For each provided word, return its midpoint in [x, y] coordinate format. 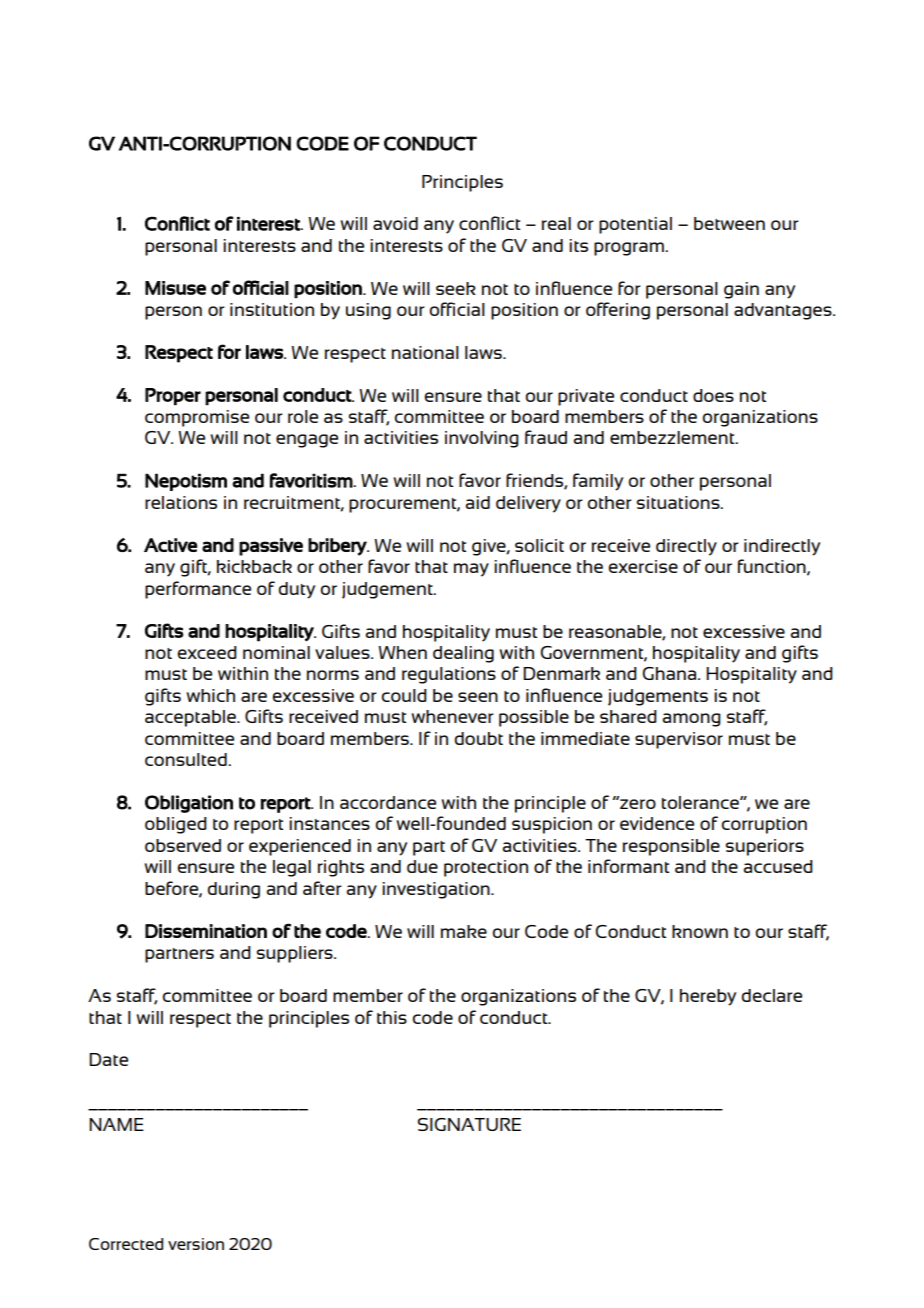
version [196, 1244]
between [729, 223]
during [234, 890]
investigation [437, 890]
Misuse [175, 288]
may [471, 570]
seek [456, 288]
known [700, 931]
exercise [643, 566]
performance [198, 590]
